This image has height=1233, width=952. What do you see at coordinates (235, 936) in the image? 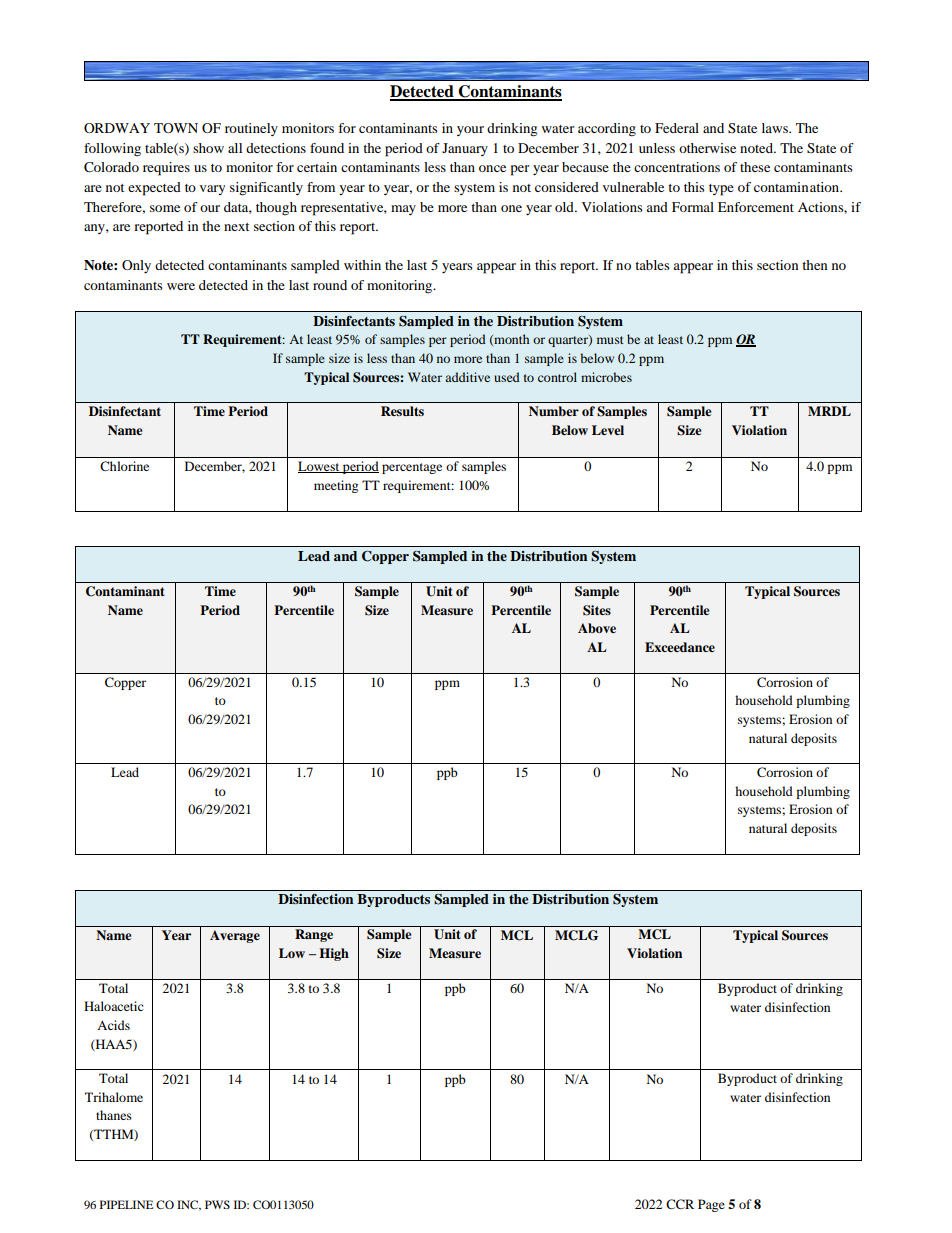
I see `Average` at bounding box center [235, 936].
